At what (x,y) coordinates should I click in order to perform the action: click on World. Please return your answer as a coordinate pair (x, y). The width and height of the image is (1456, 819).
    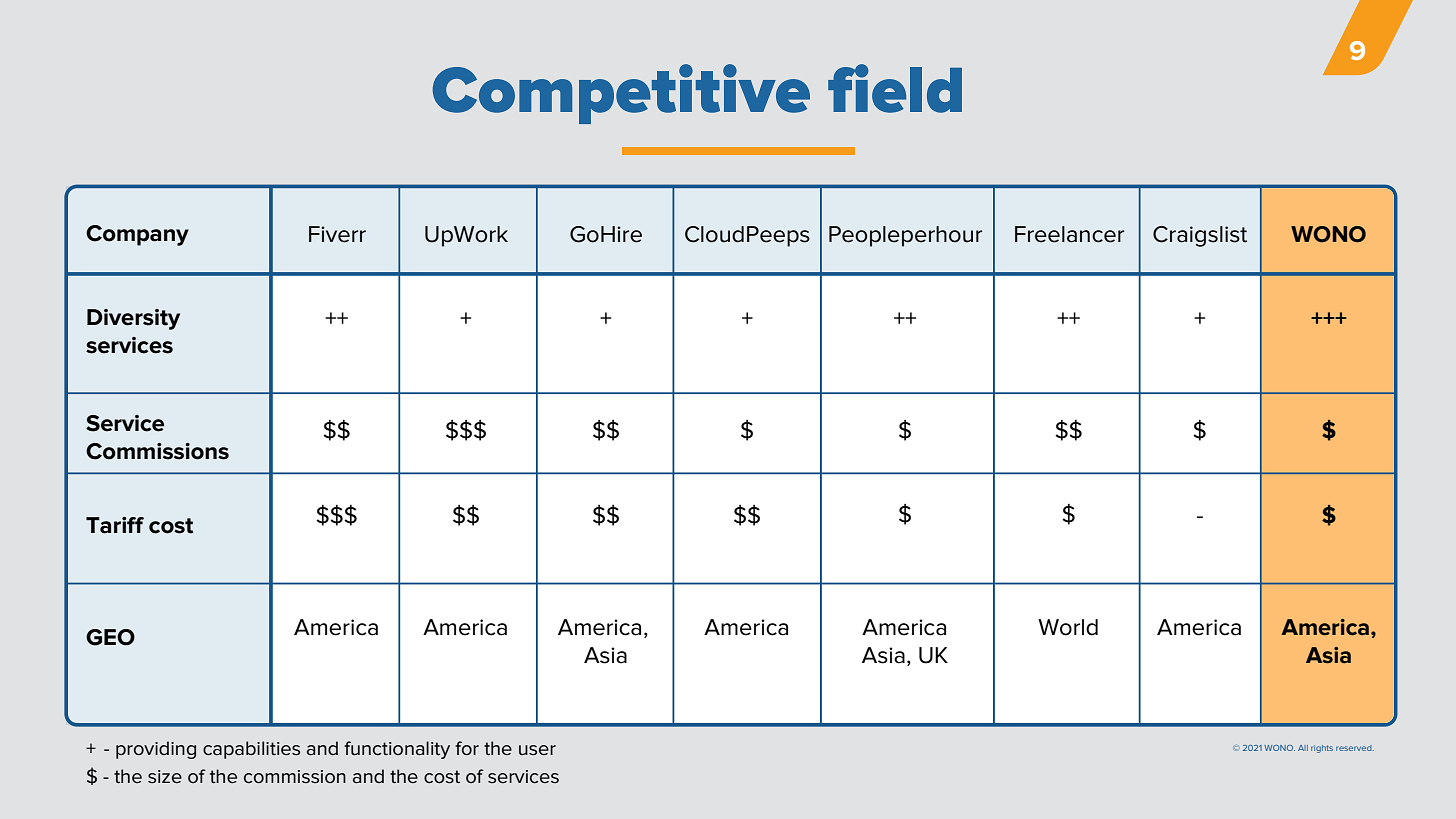
    Looking at the image, I should click on (1068, 627).
